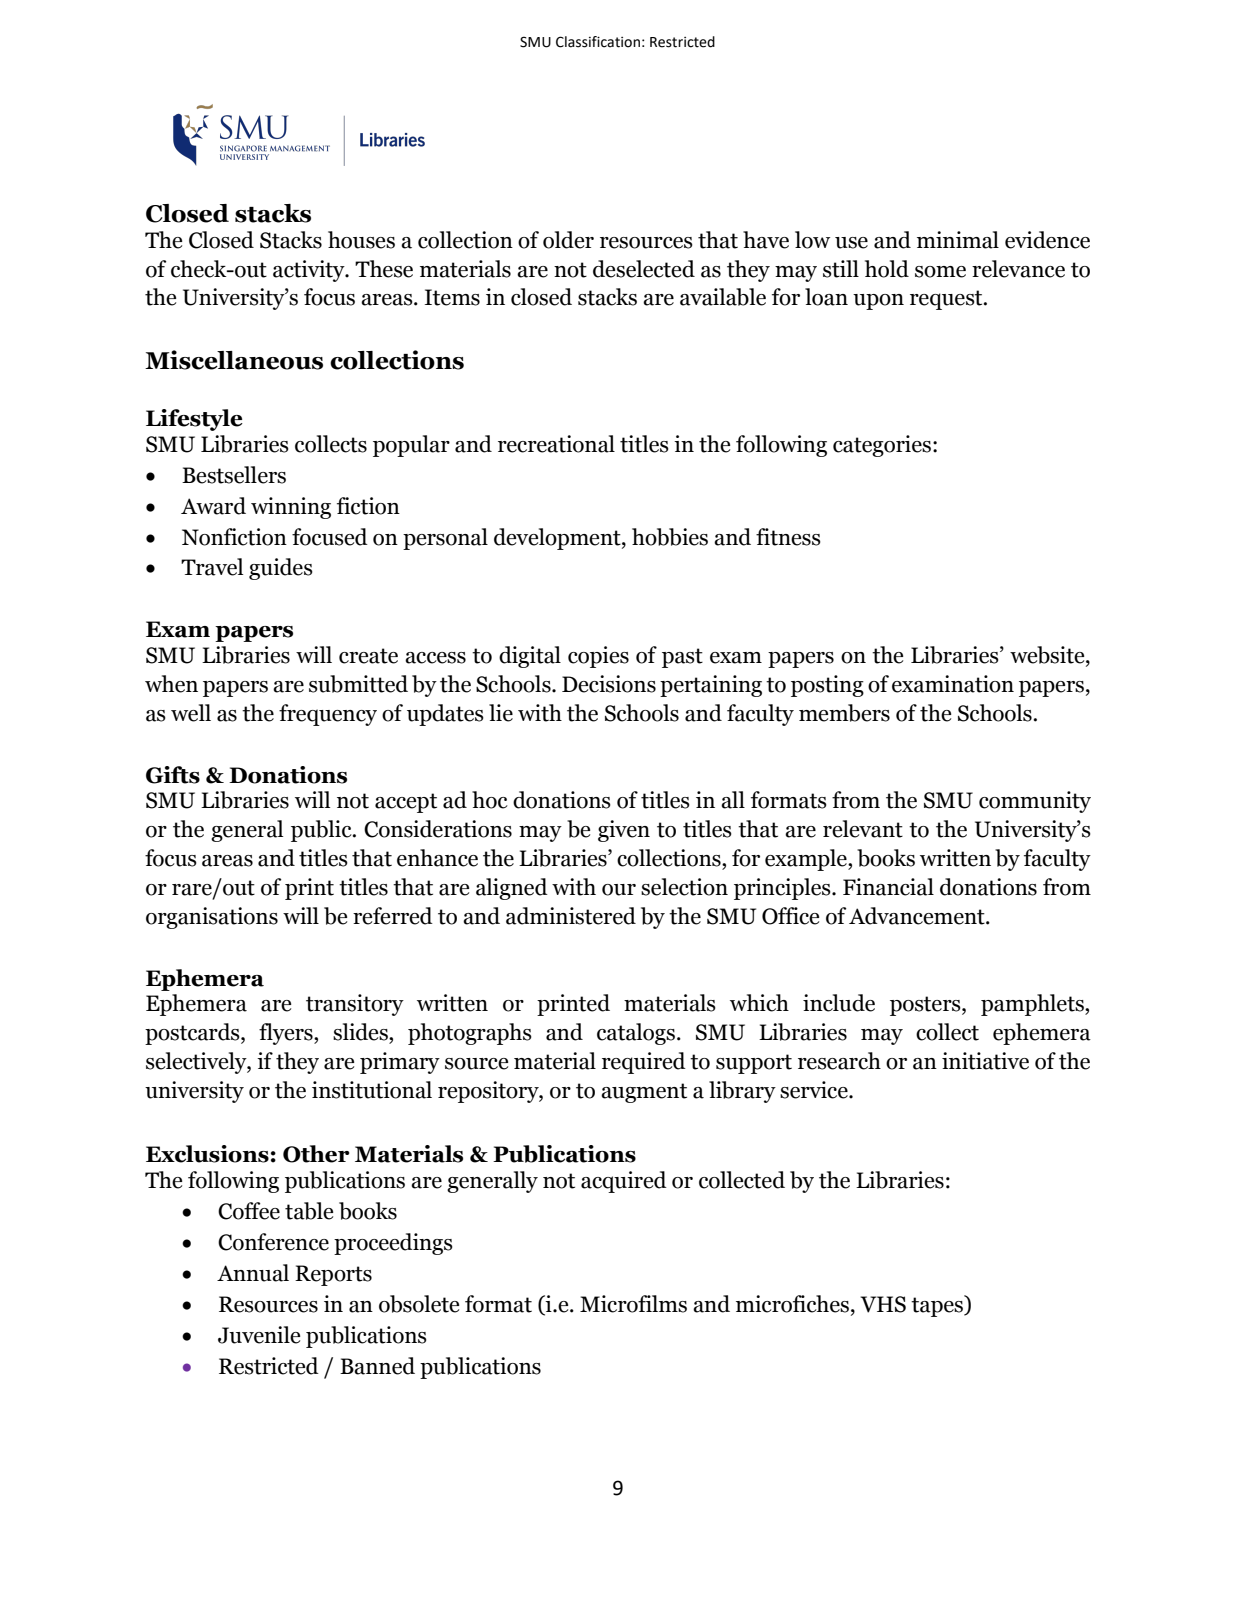 The image size is (1236, 1599). Describe the element at coordinates (624, 1182) in the screenshot. I see `acquired` at that location.
